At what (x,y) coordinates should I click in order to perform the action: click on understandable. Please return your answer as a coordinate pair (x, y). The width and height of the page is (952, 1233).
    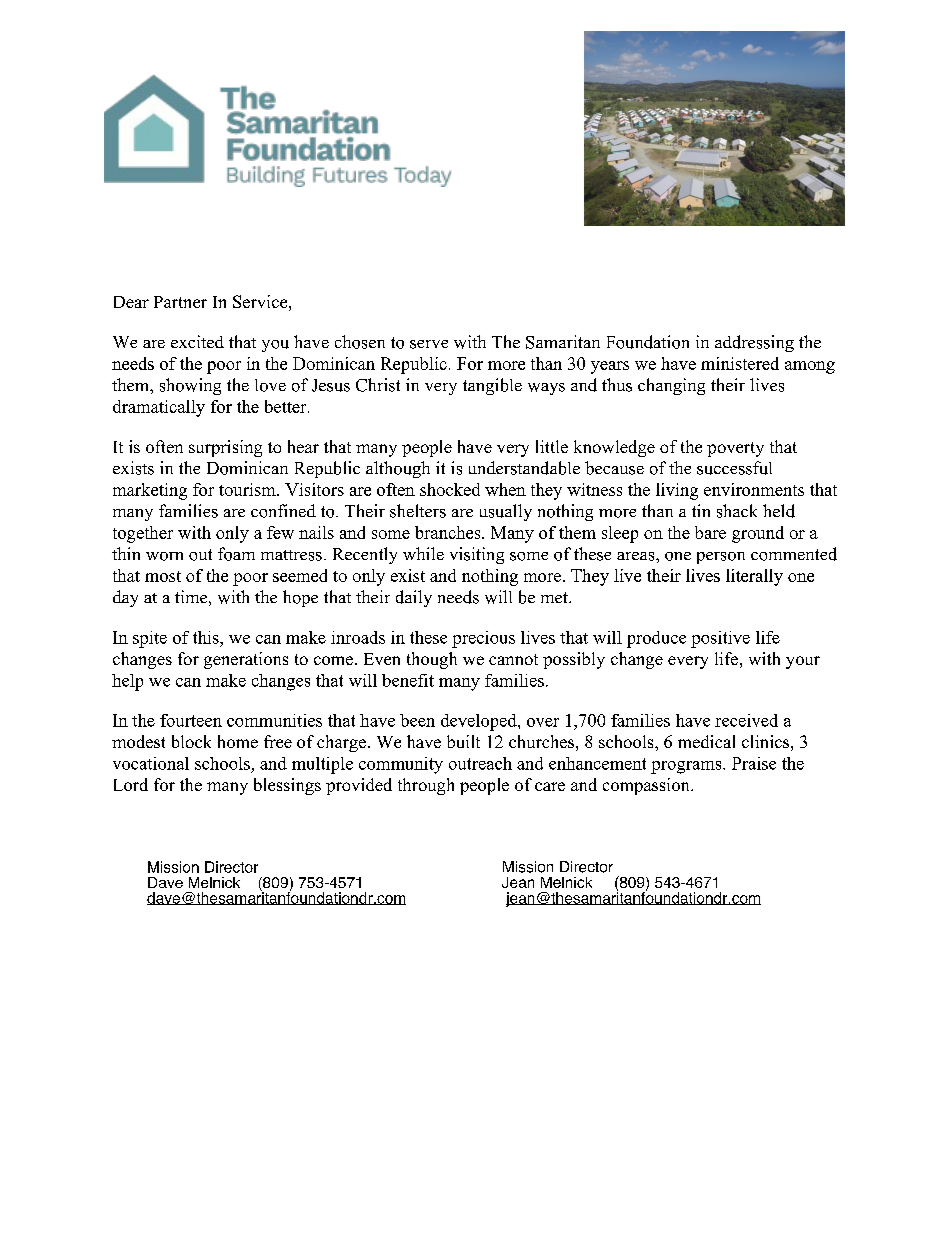
    Looking at the image, I should click on (524, 468).
